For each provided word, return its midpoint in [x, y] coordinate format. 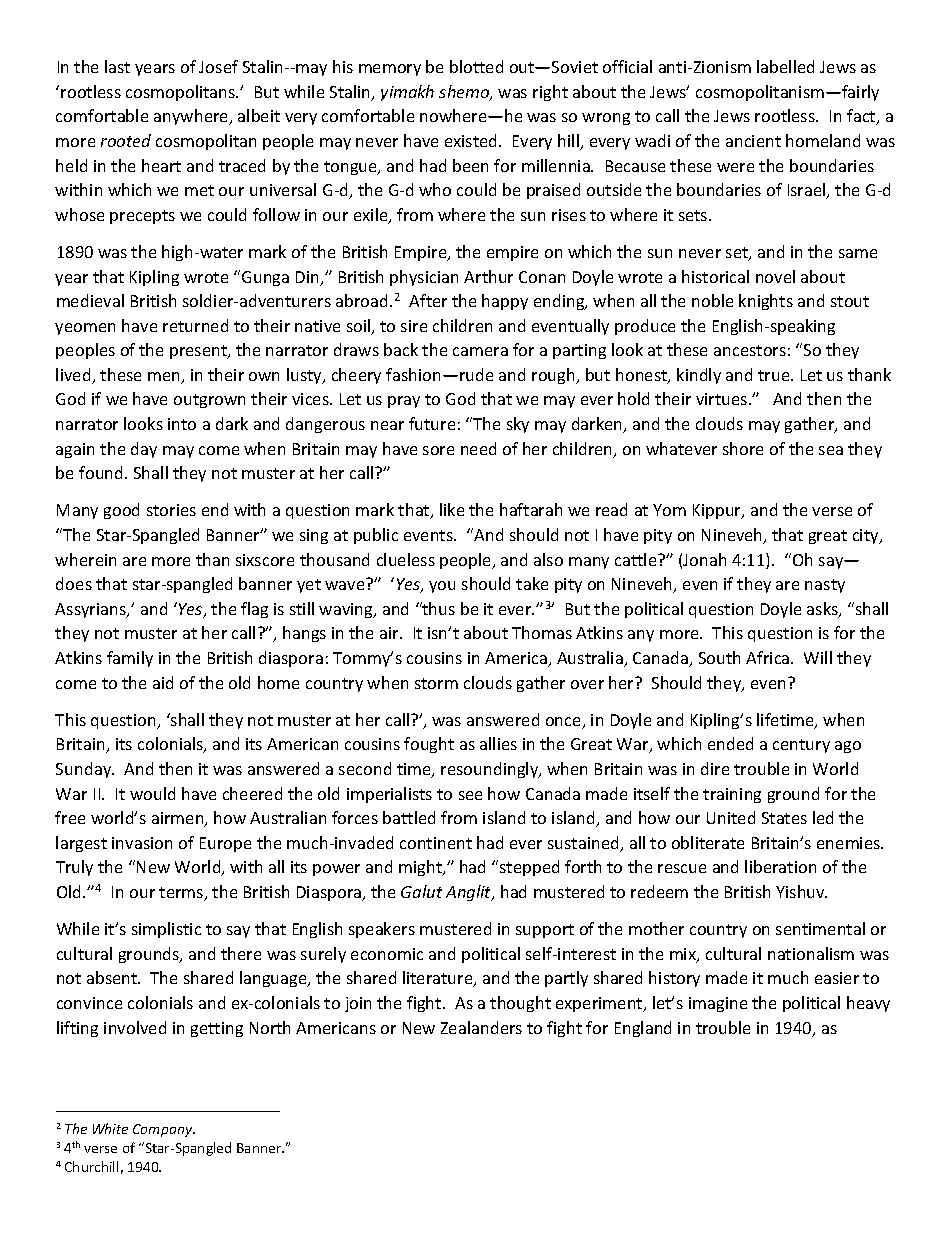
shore [743, 448]
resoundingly [491, 770]
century [801, 746]
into [182, 424]
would [152, 793]
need [478, 448]
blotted [476, 66]
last [117, 66]
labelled [785, 66]
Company [164, 1130]
